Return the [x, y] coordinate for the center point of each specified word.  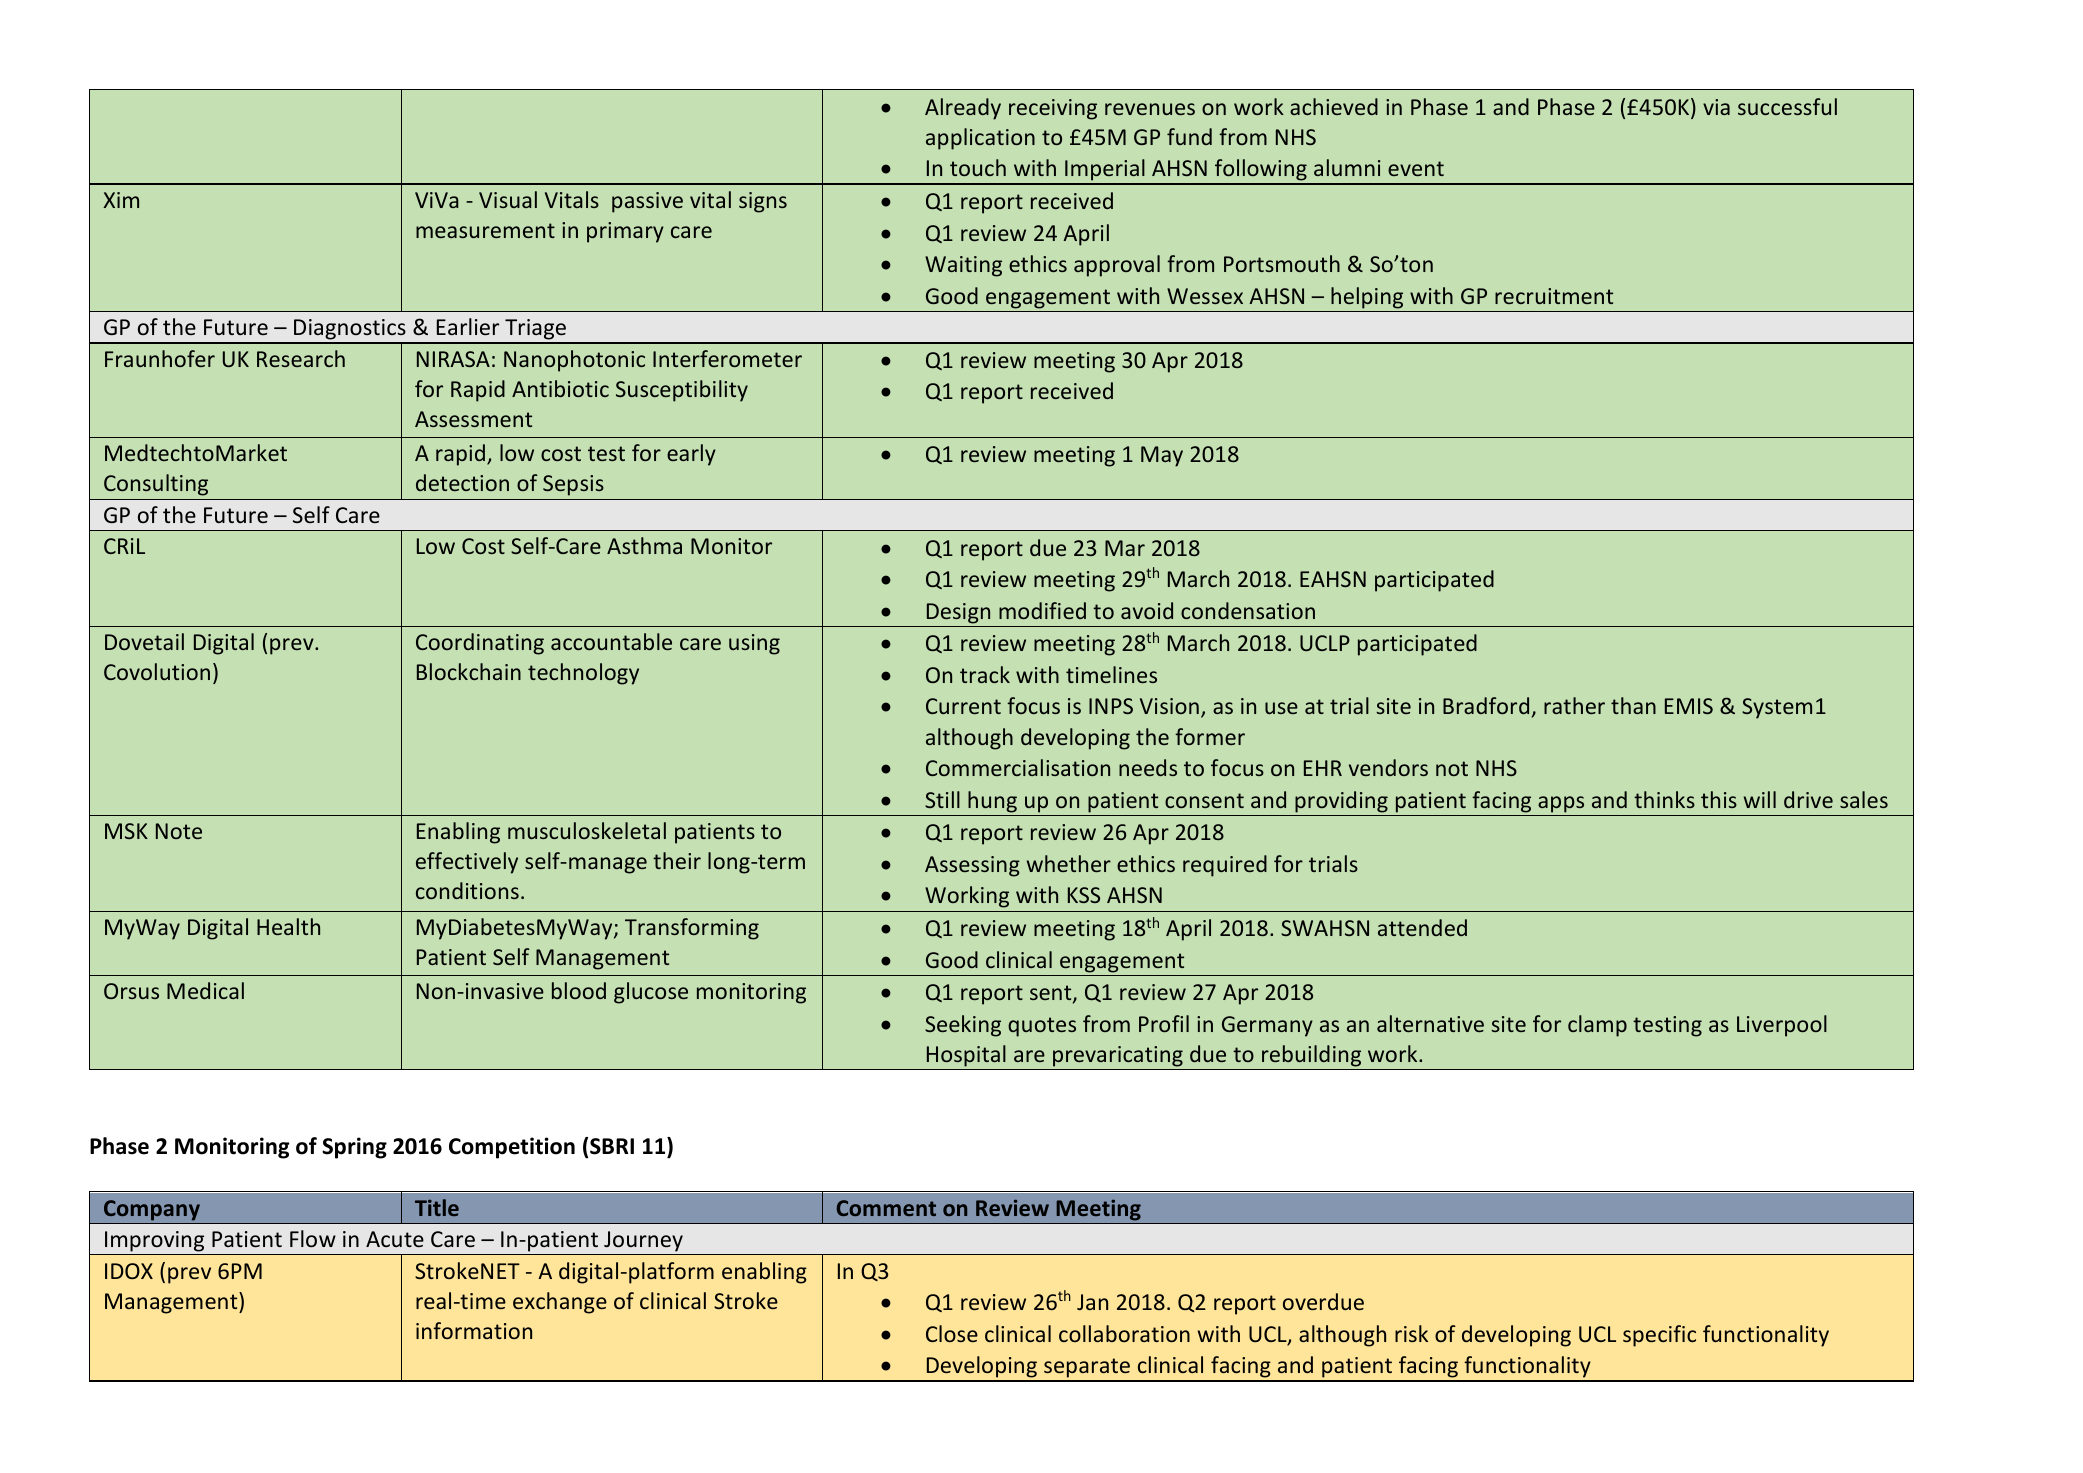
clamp [1597, 1026]
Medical [205, 990]
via [1716, 107]
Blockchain [469, 671]
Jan [1092, 1302]
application [980, 139]
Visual [508, 199]
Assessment [473, 419]
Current [963, 706]
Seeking [963, 1026]
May [1162, 456]
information [474, 1330]
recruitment [1554, 296]
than [1633, 705]
